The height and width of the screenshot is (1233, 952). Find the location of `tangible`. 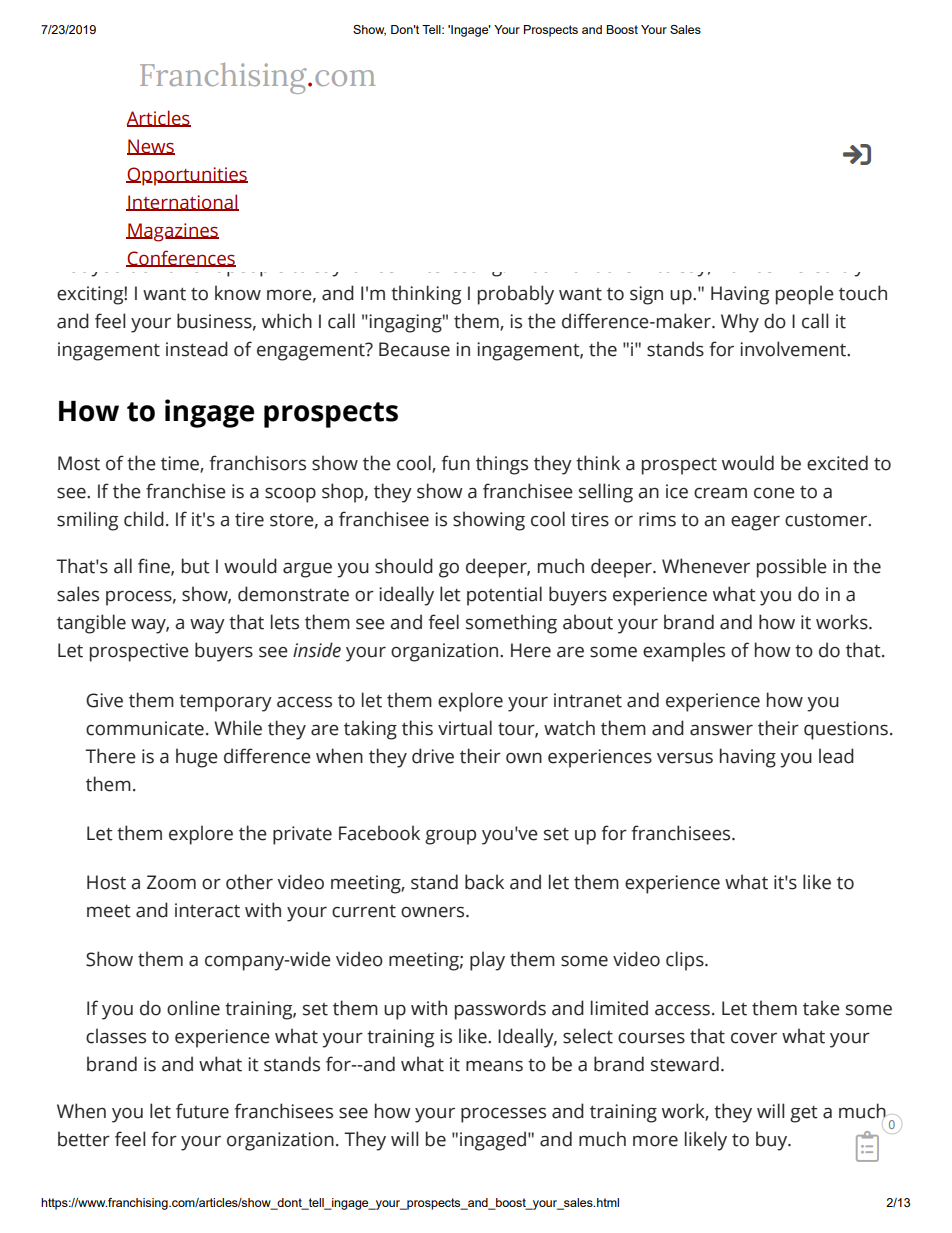

tangible is located at coordinates (91, 624).
